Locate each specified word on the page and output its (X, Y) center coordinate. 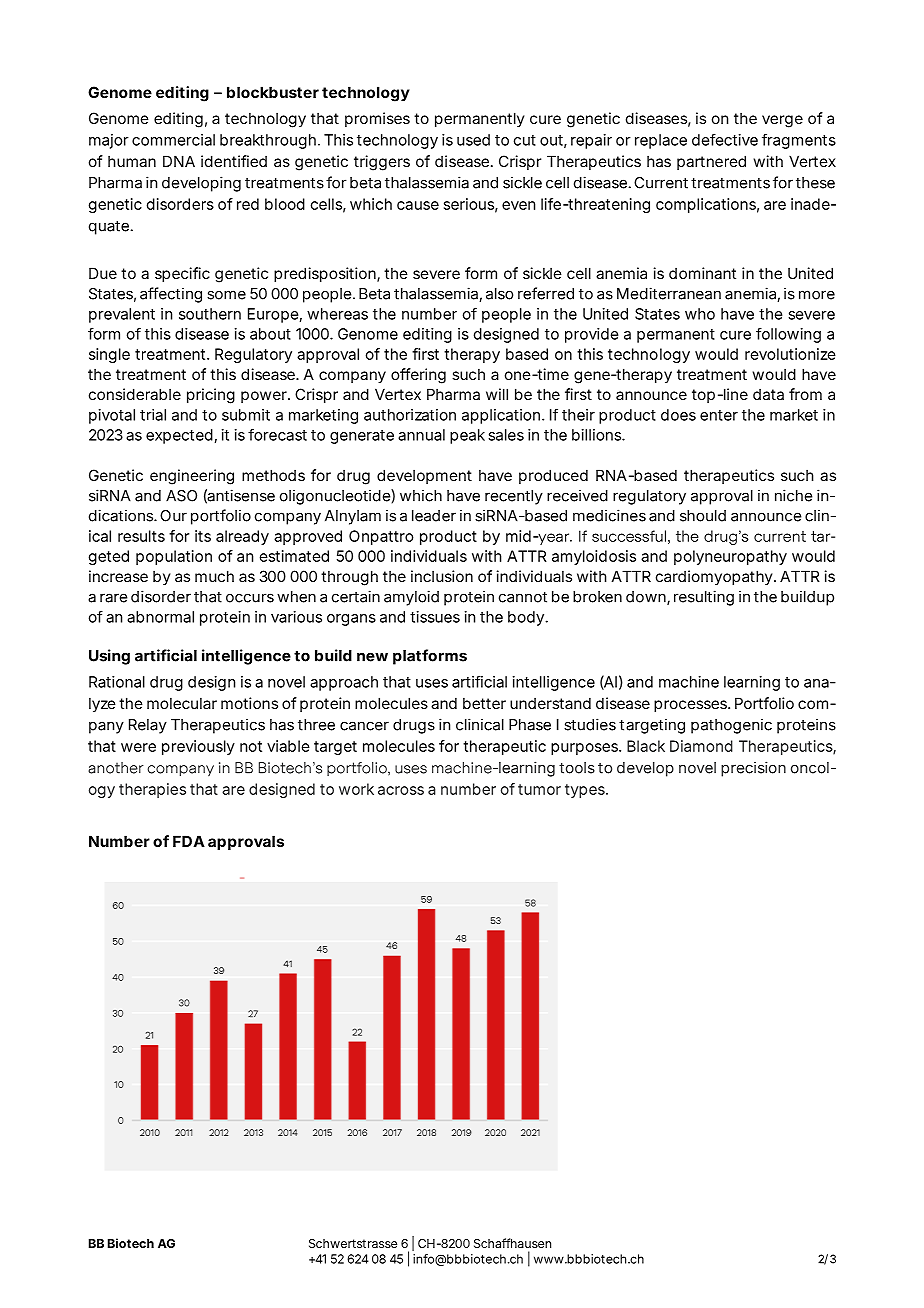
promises (377, 119)
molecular (182, 703)
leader (434, 516)
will (497, 394)
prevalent (122, 315)
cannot (523, 597)
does (678, 415)
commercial (173, 140)
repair (591, 141)
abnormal (160, 617)
